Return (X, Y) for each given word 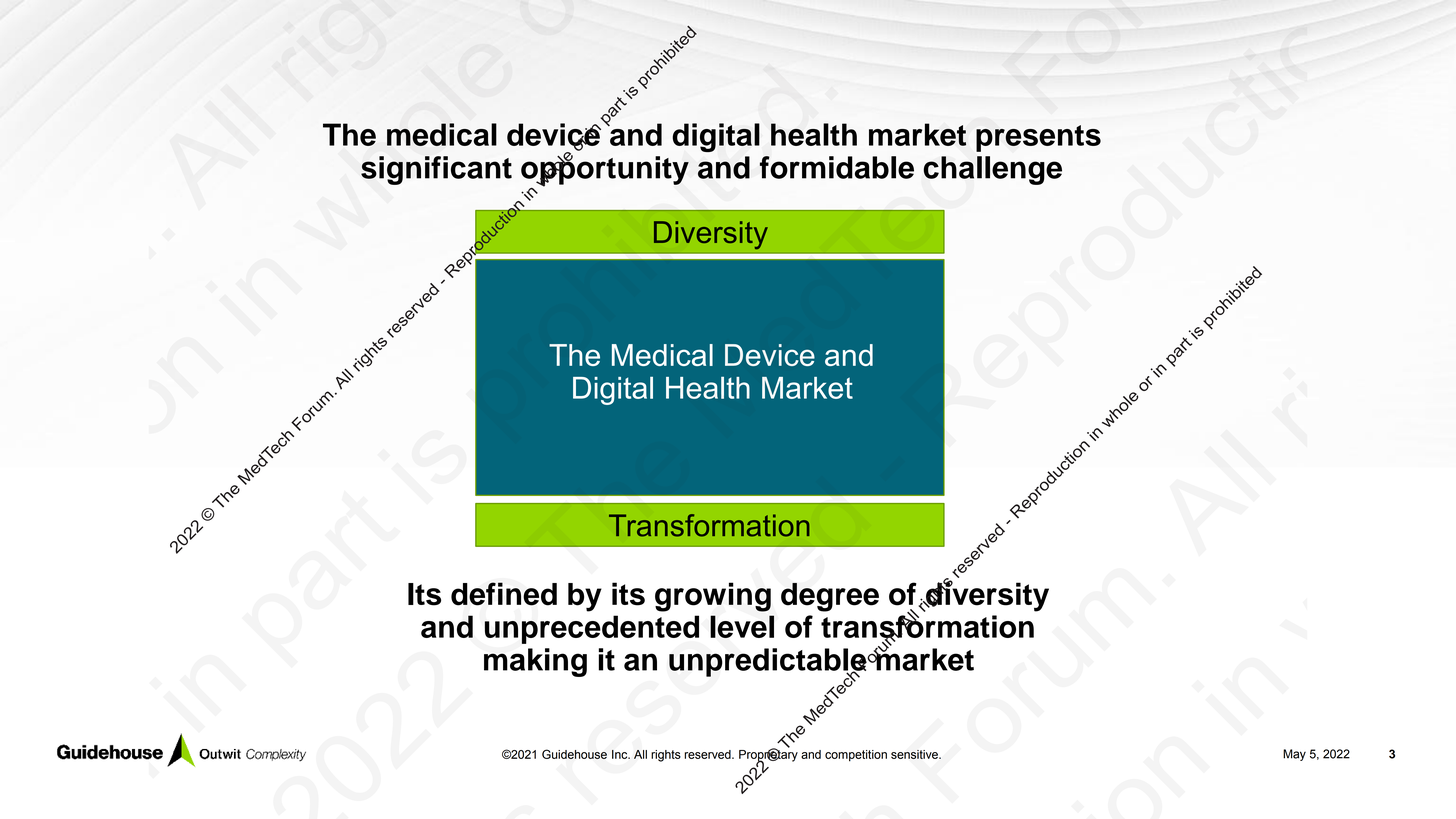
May (1294, 755)
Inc (621, 754)
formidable (837, 167)
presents (1038, 138)
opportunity (605, 170)
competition (856, 756)
